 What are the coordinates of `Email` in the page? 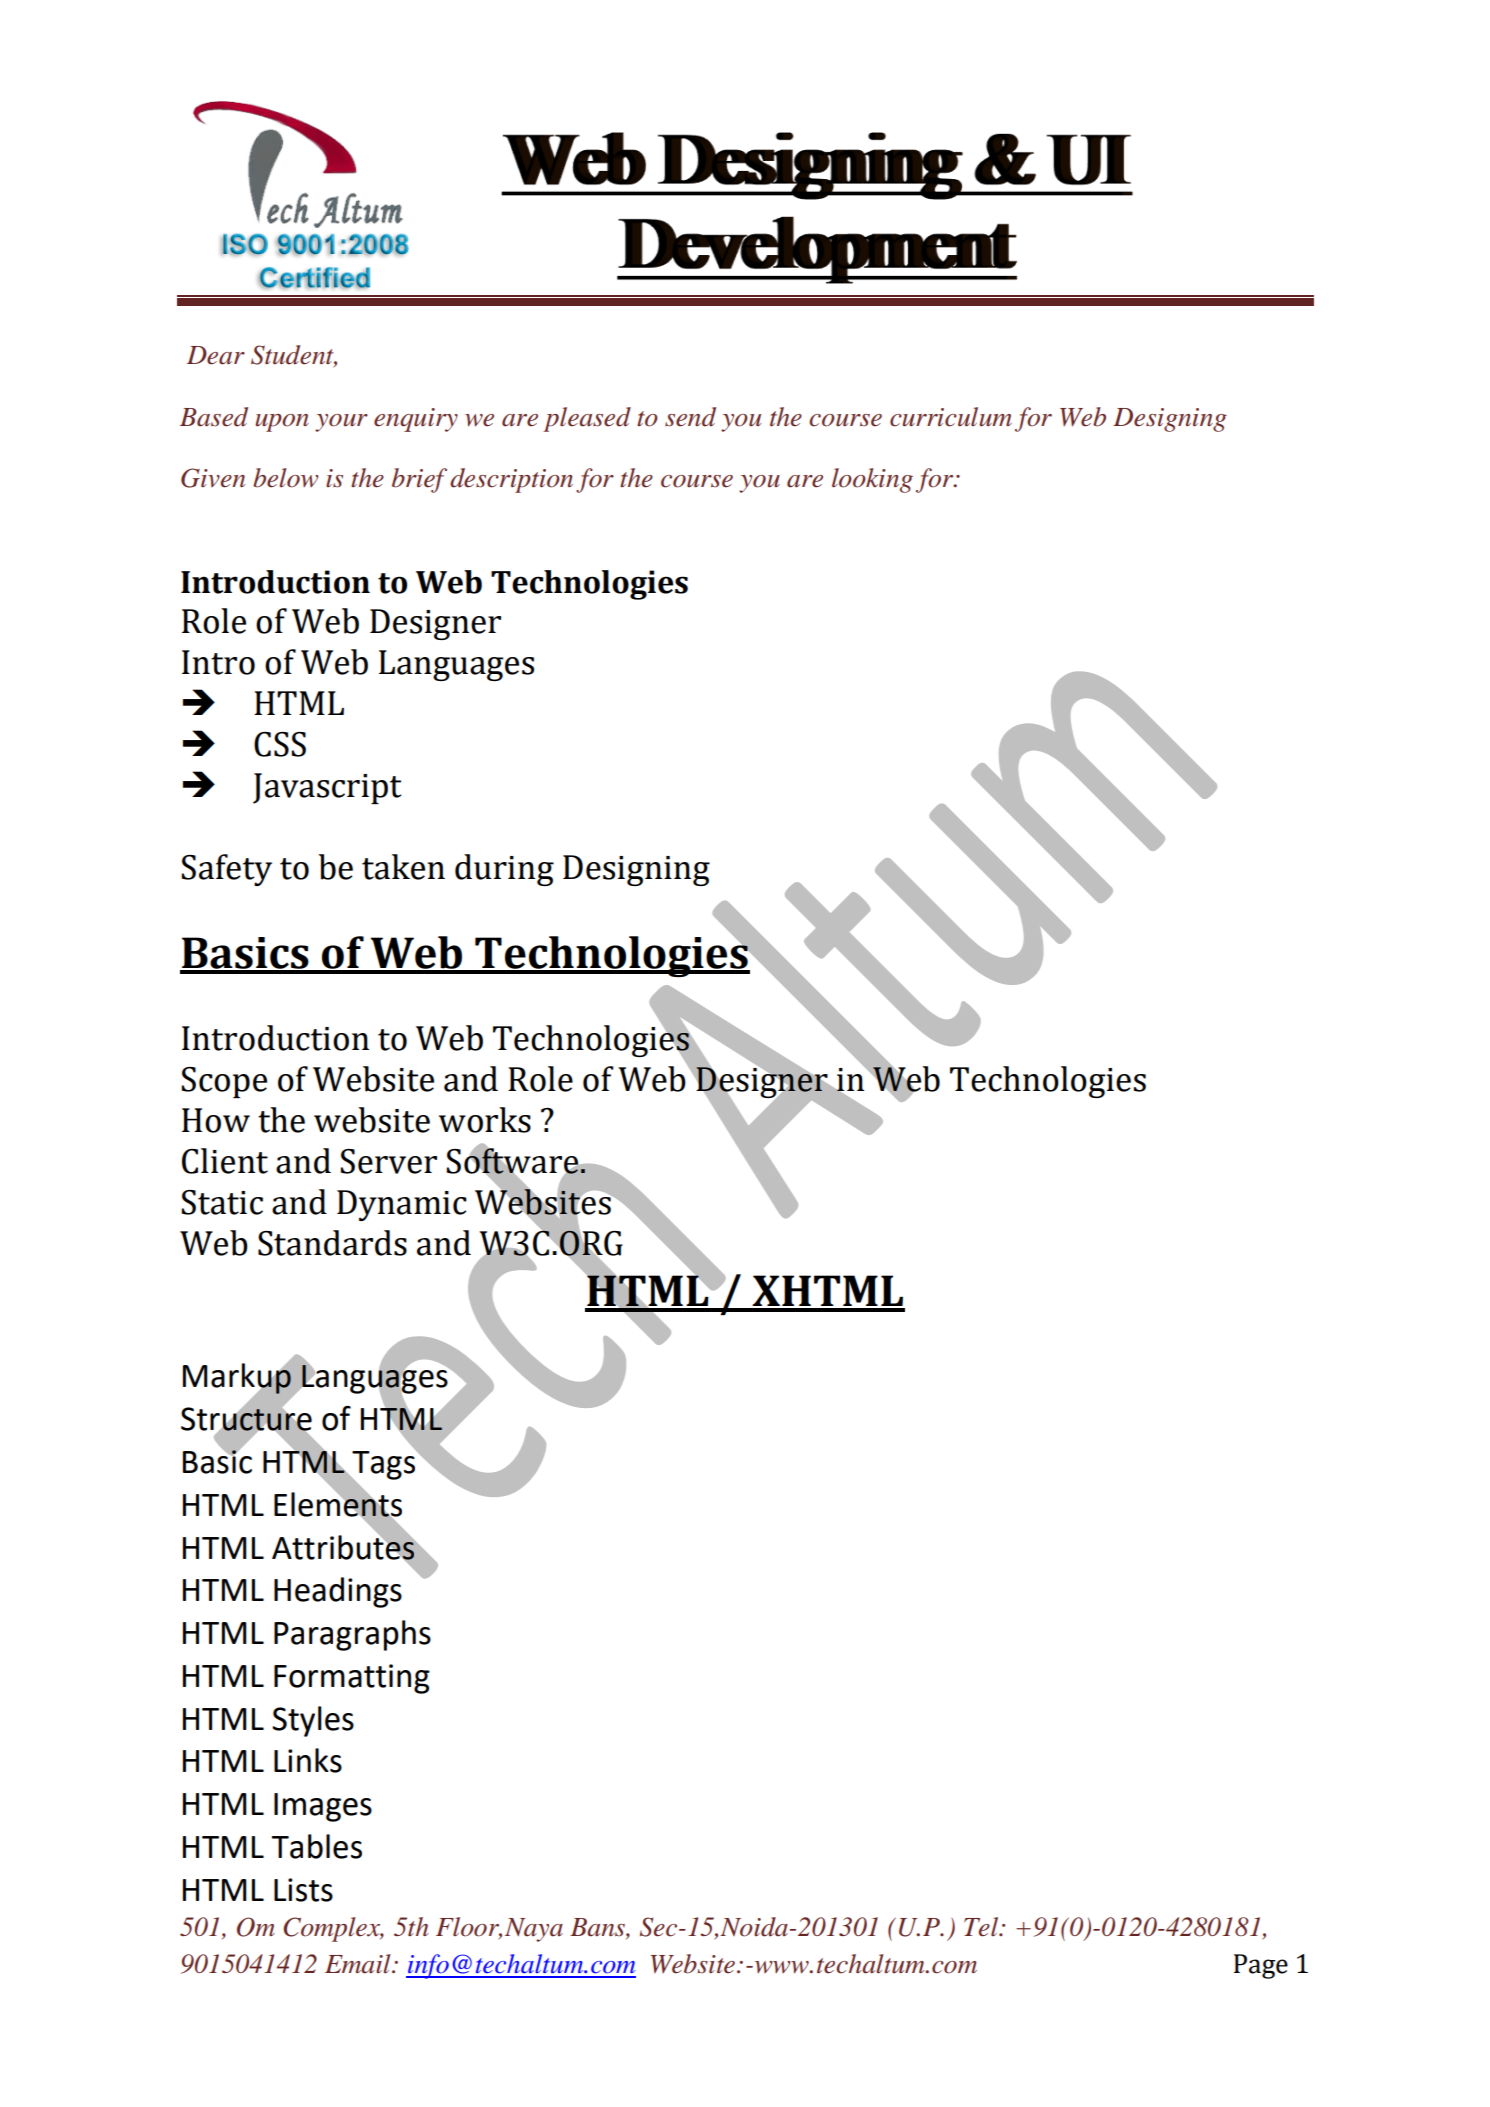 It's located at (359, 1964).
